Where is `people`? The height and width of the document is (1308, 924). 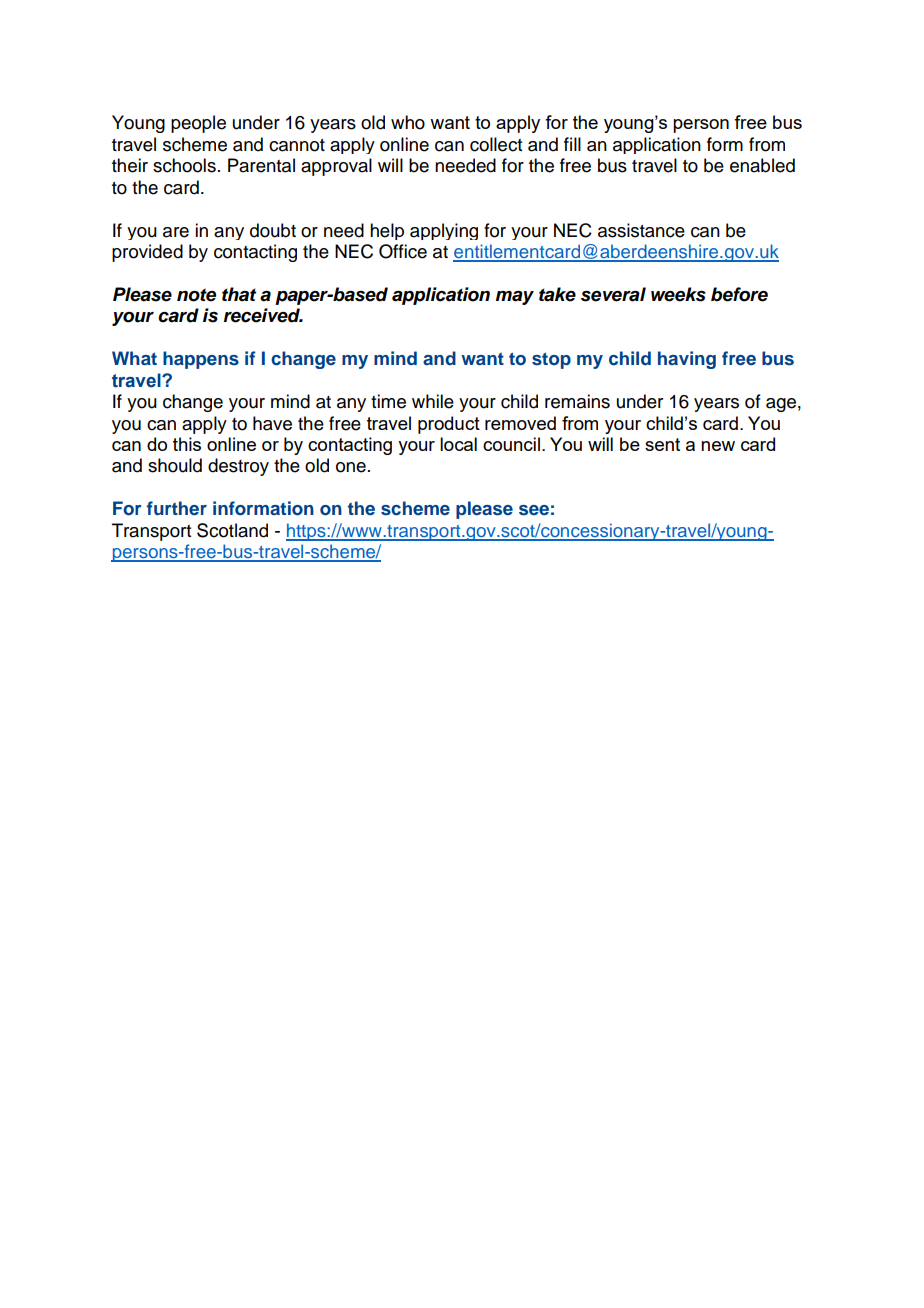 people is located at coordinates (198, 124).
